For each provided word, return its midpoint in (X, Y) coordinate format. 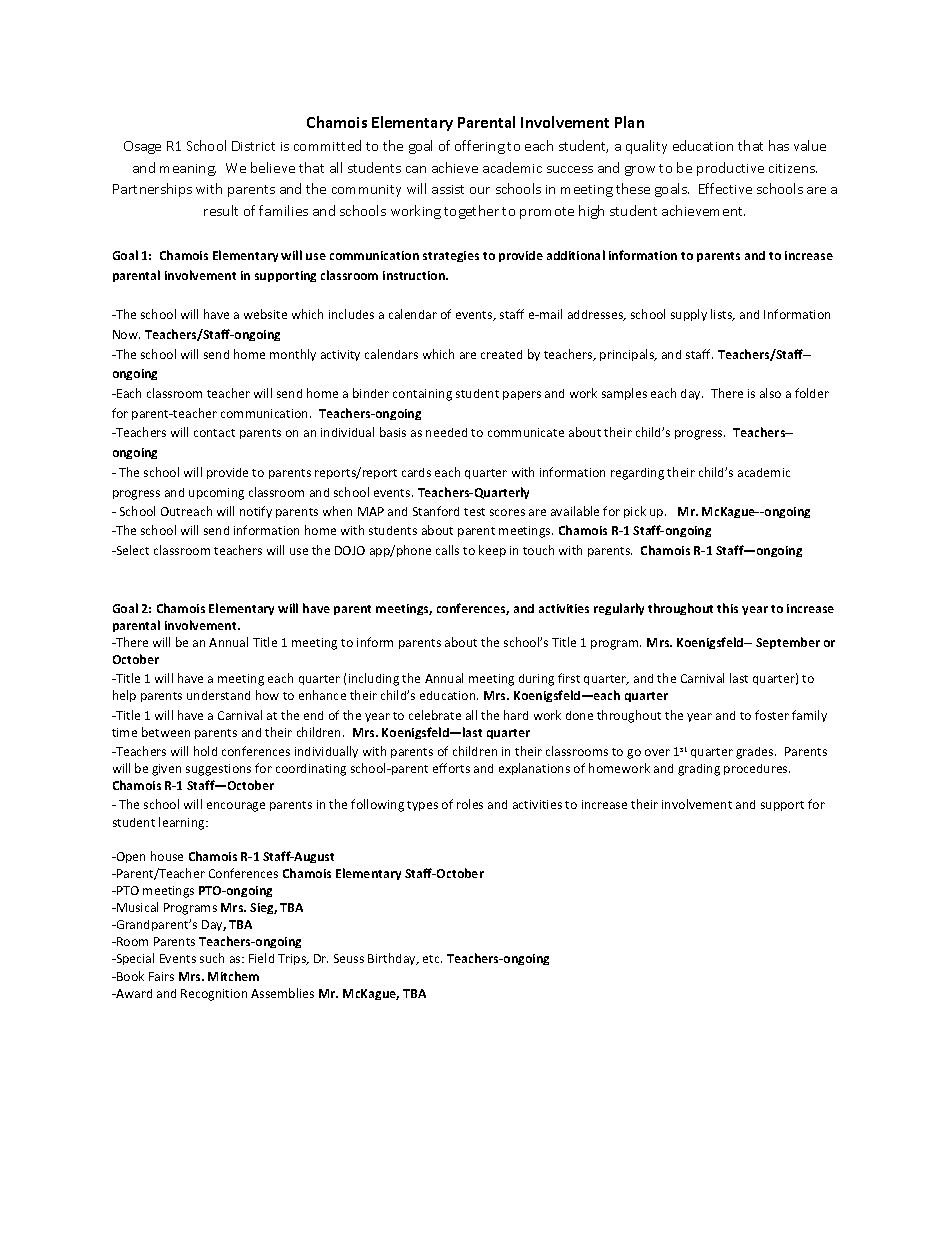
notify (256, 512)
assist (448, 189)
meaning (188, 170)
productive (730, 169)
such (212, 958)
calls (447, 550)
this (727, 608)
